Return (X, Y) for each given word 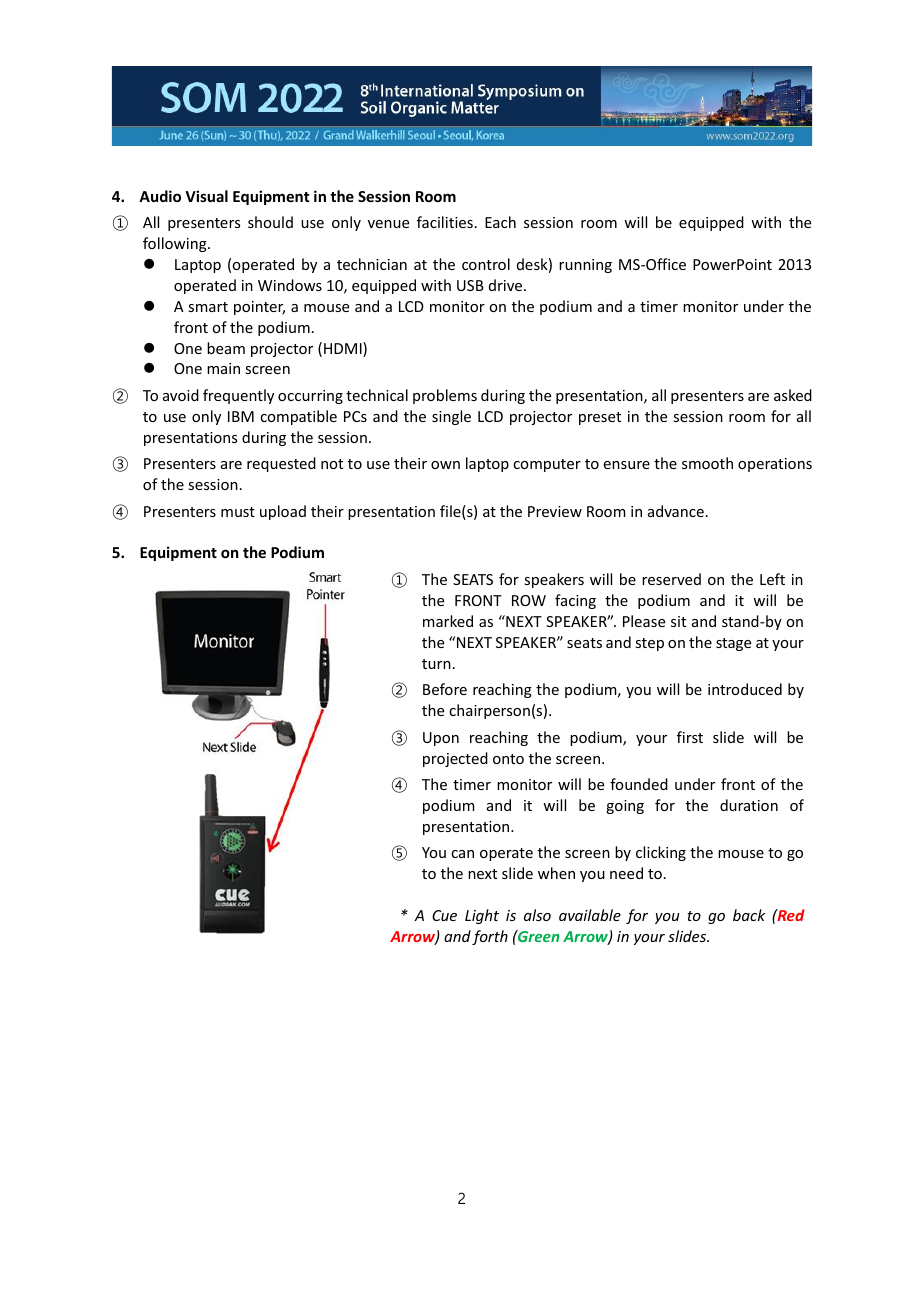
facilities (445, 222)
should (270, 222)
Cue (444, 915)
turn (436, 664)
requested (281, 464)
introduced (745, 689)
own (445, 465)
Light (482, 916)
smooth (707, 463)
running (585, 266)
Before (445, 689)
